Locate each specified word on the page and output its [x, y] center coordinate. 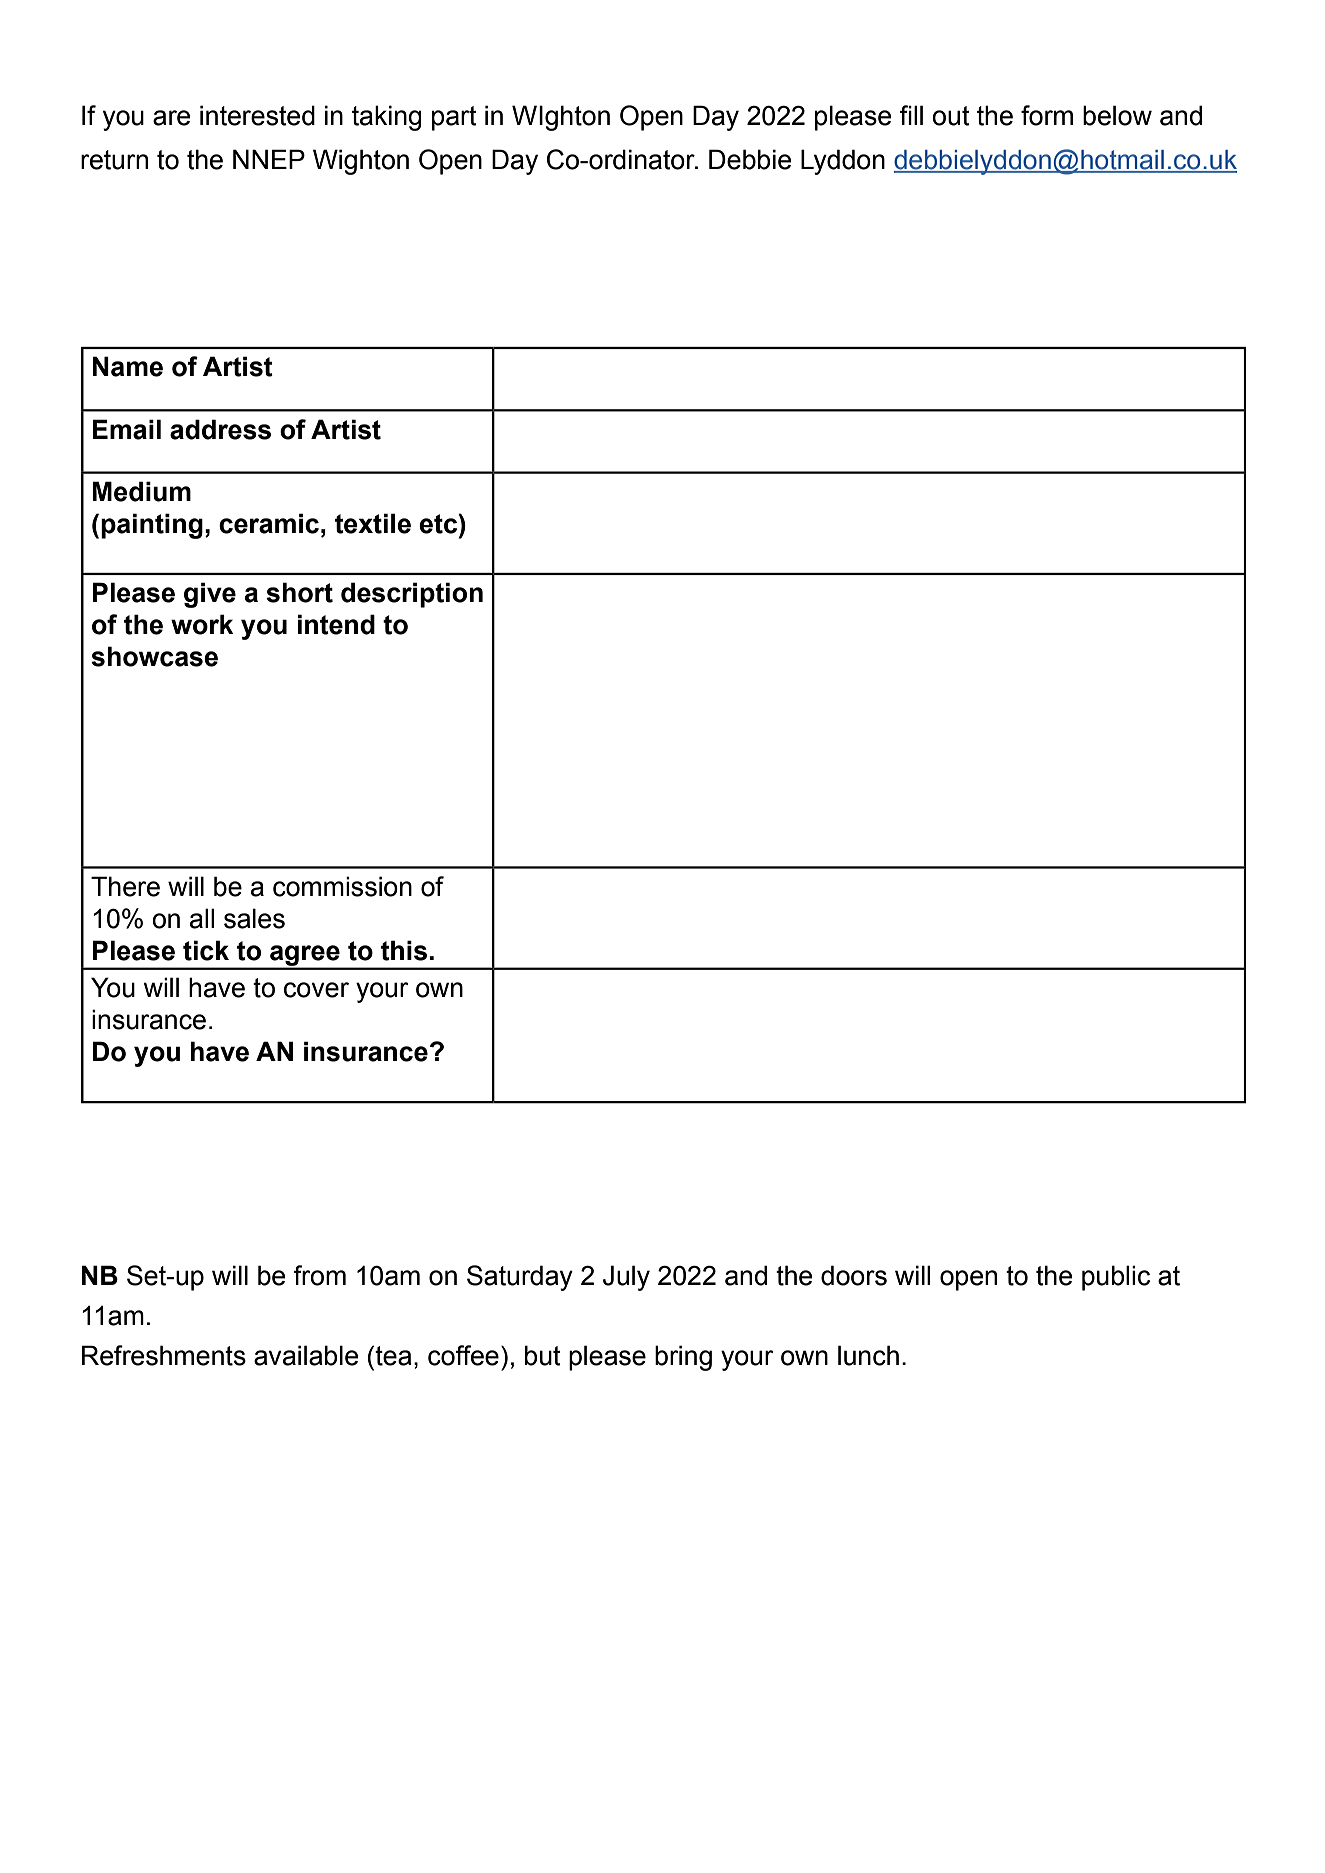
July [626, 1278]
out [951, 116]
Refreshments [164, 1355]
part [454, 118]
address [220, 429]
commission [342, 886]
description [412, 595]
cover [316, 990]
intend [336, 624]
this [404, 950]
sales [254, 918]
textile [373, 523]
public [1116, 1278]
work [202, 624]
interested [257, 115]
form [1047, 115]
